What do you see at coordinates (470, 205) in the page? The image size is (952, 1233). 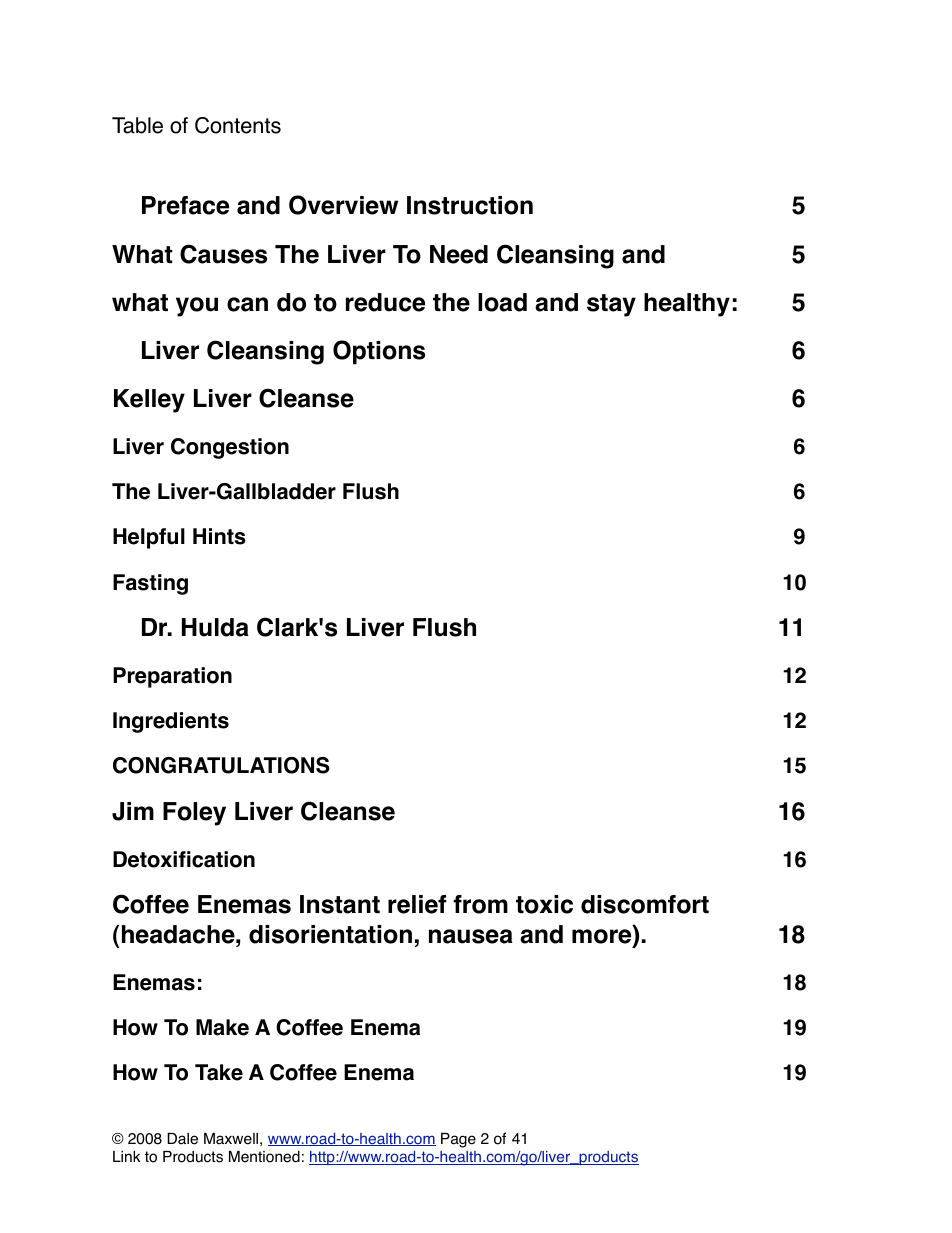 I see `Instruction` at bounding box center [470, 205].
